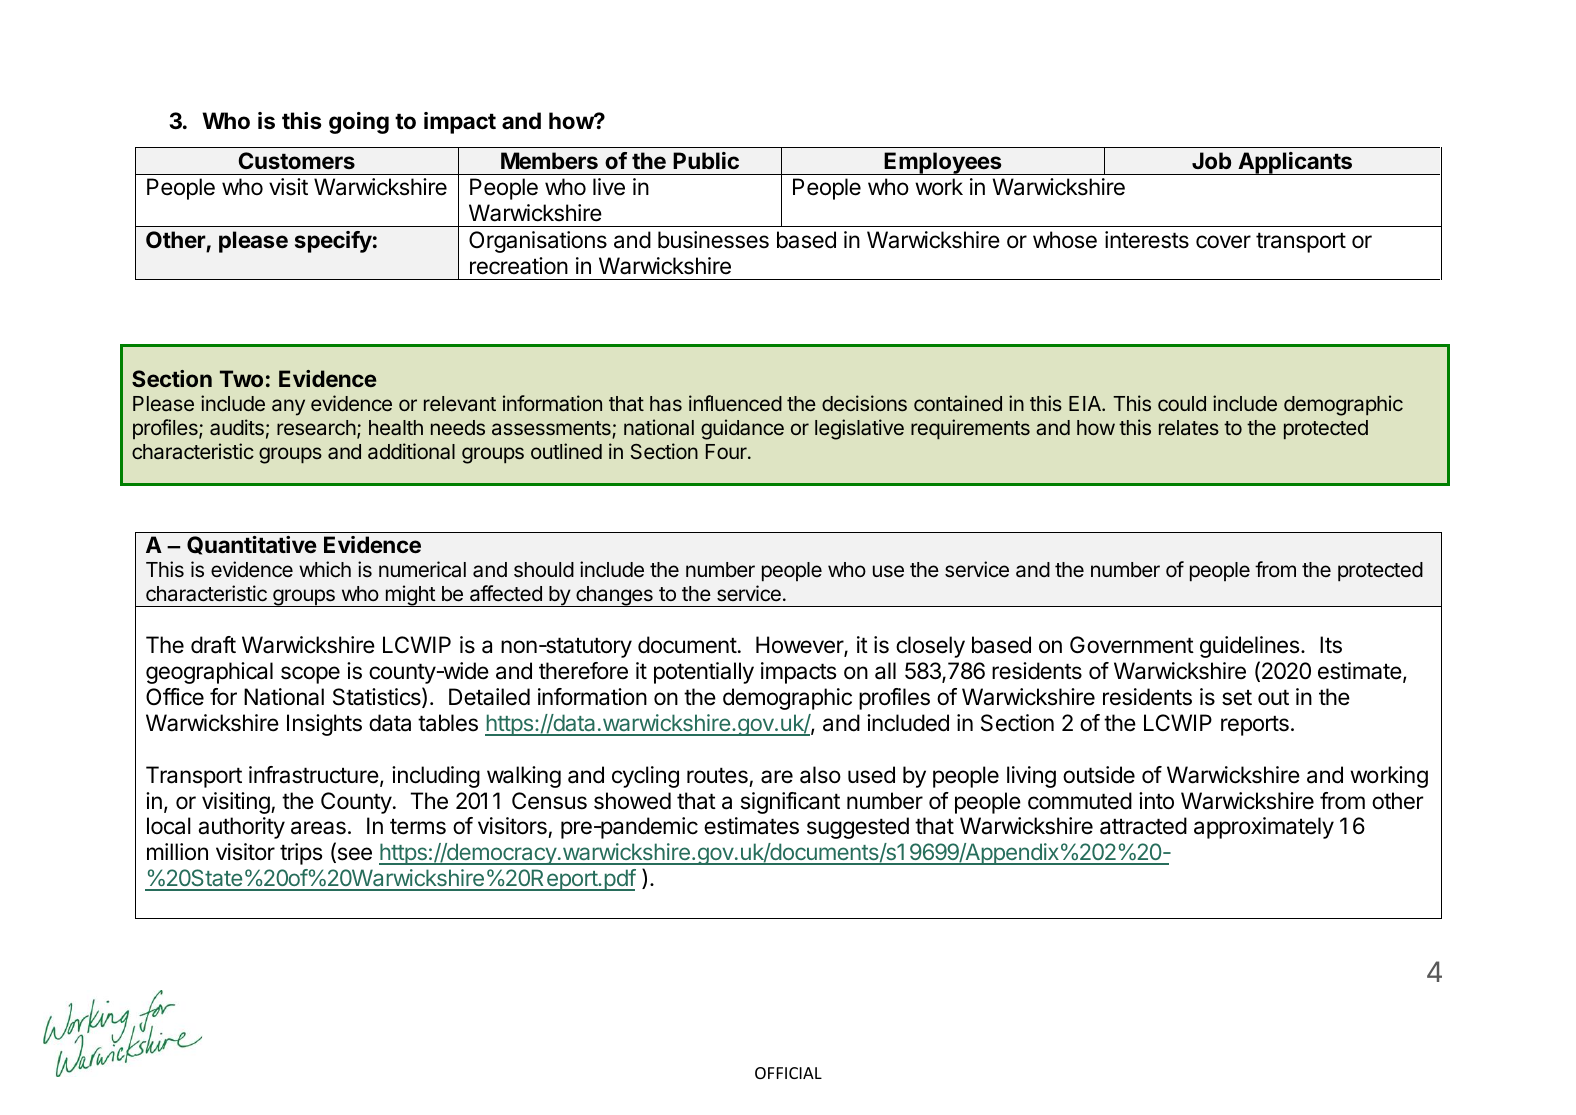 Image resolution: width=1576 pixels, height=1115 pixels. Describe the element at coordinates (301, 854) in the image. I see `trips` at that location.
